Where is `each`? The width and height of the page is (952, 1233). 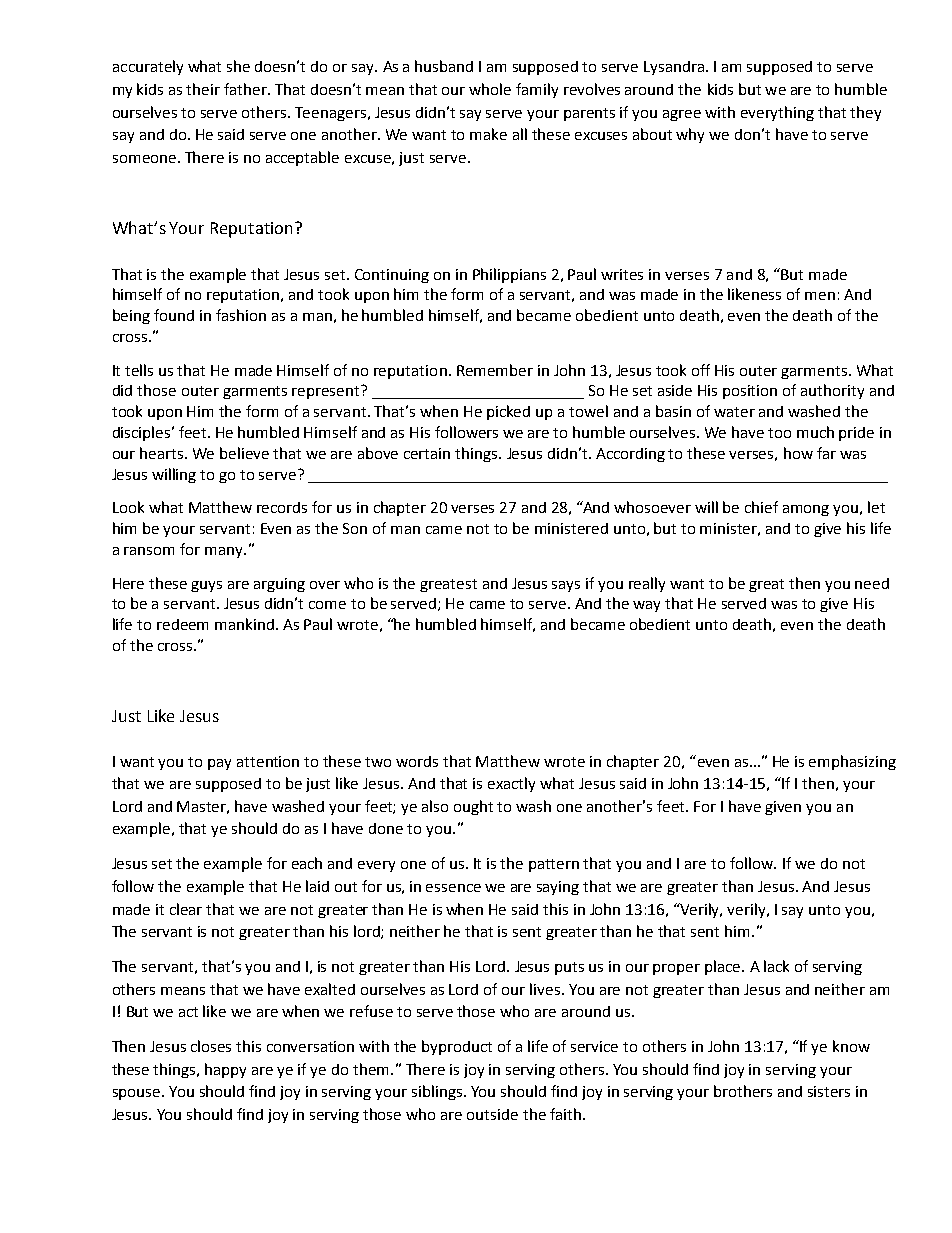 each is located at coordinates (307, 863).
